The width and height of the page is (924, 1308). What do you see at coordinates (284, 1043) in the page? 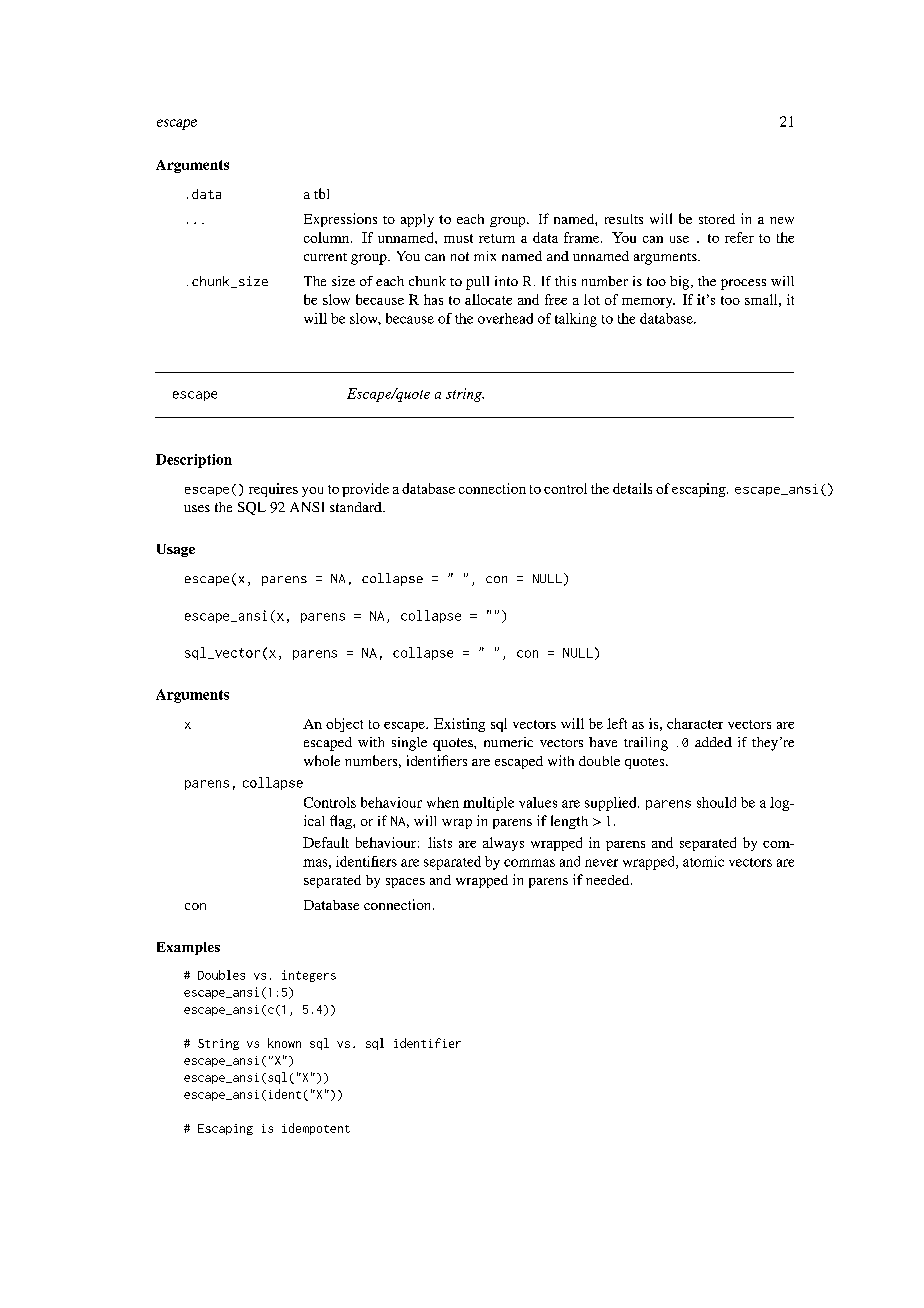
I see `known` at bounding box center [284, 1043].
